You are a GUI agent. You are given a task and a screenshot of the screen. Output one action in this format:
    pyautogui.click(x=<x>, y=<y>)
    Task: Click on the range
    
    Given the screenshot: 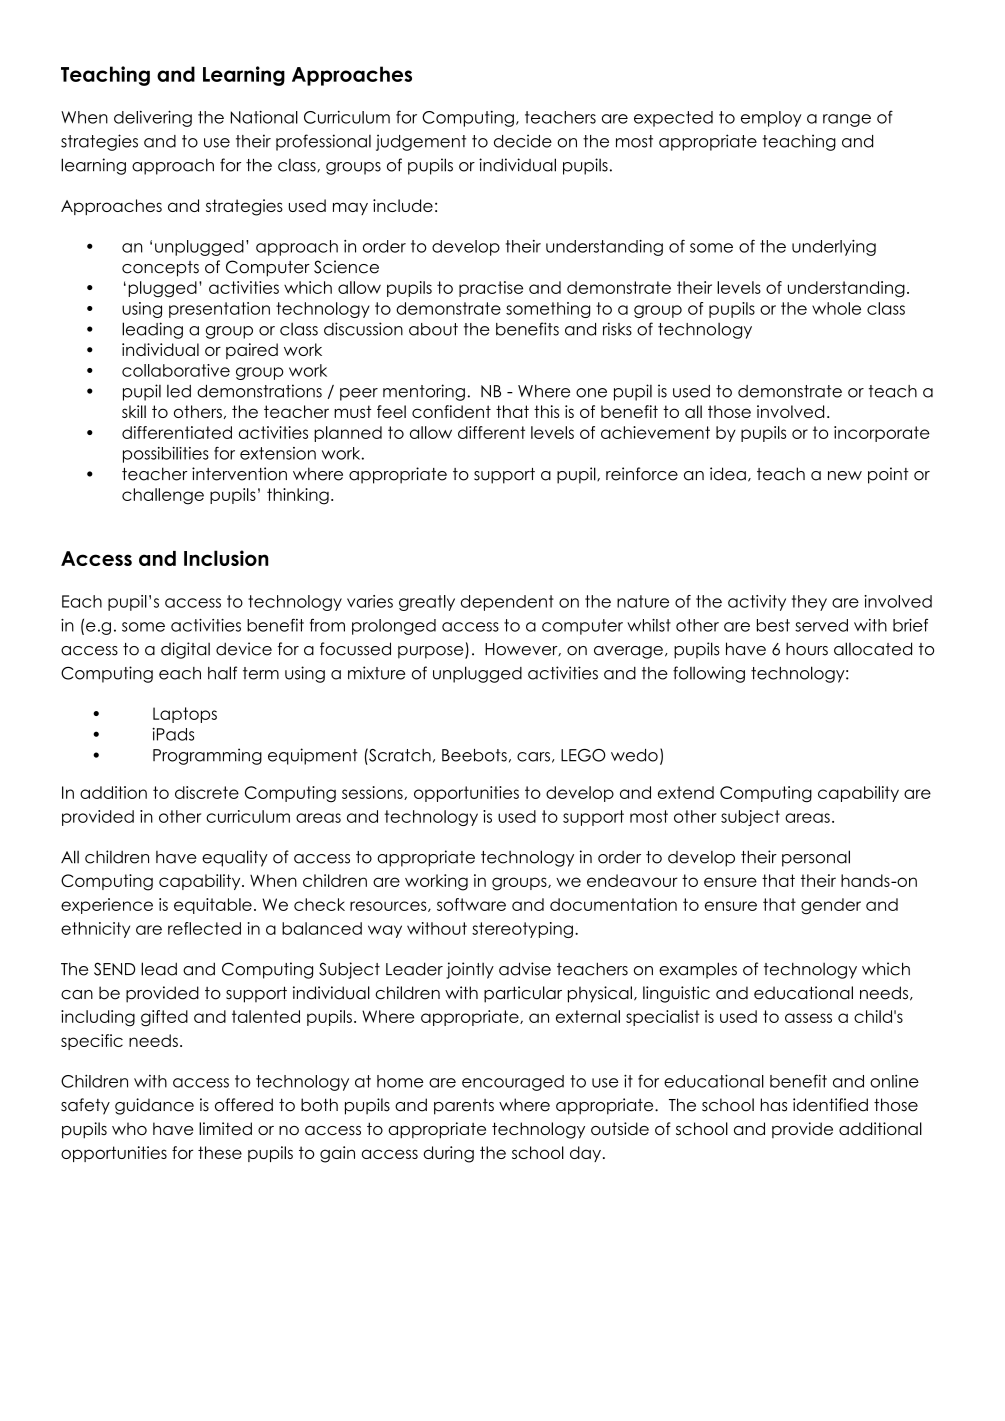 What is the action you would take?
    pyautogui.click(x=847, y=120)
